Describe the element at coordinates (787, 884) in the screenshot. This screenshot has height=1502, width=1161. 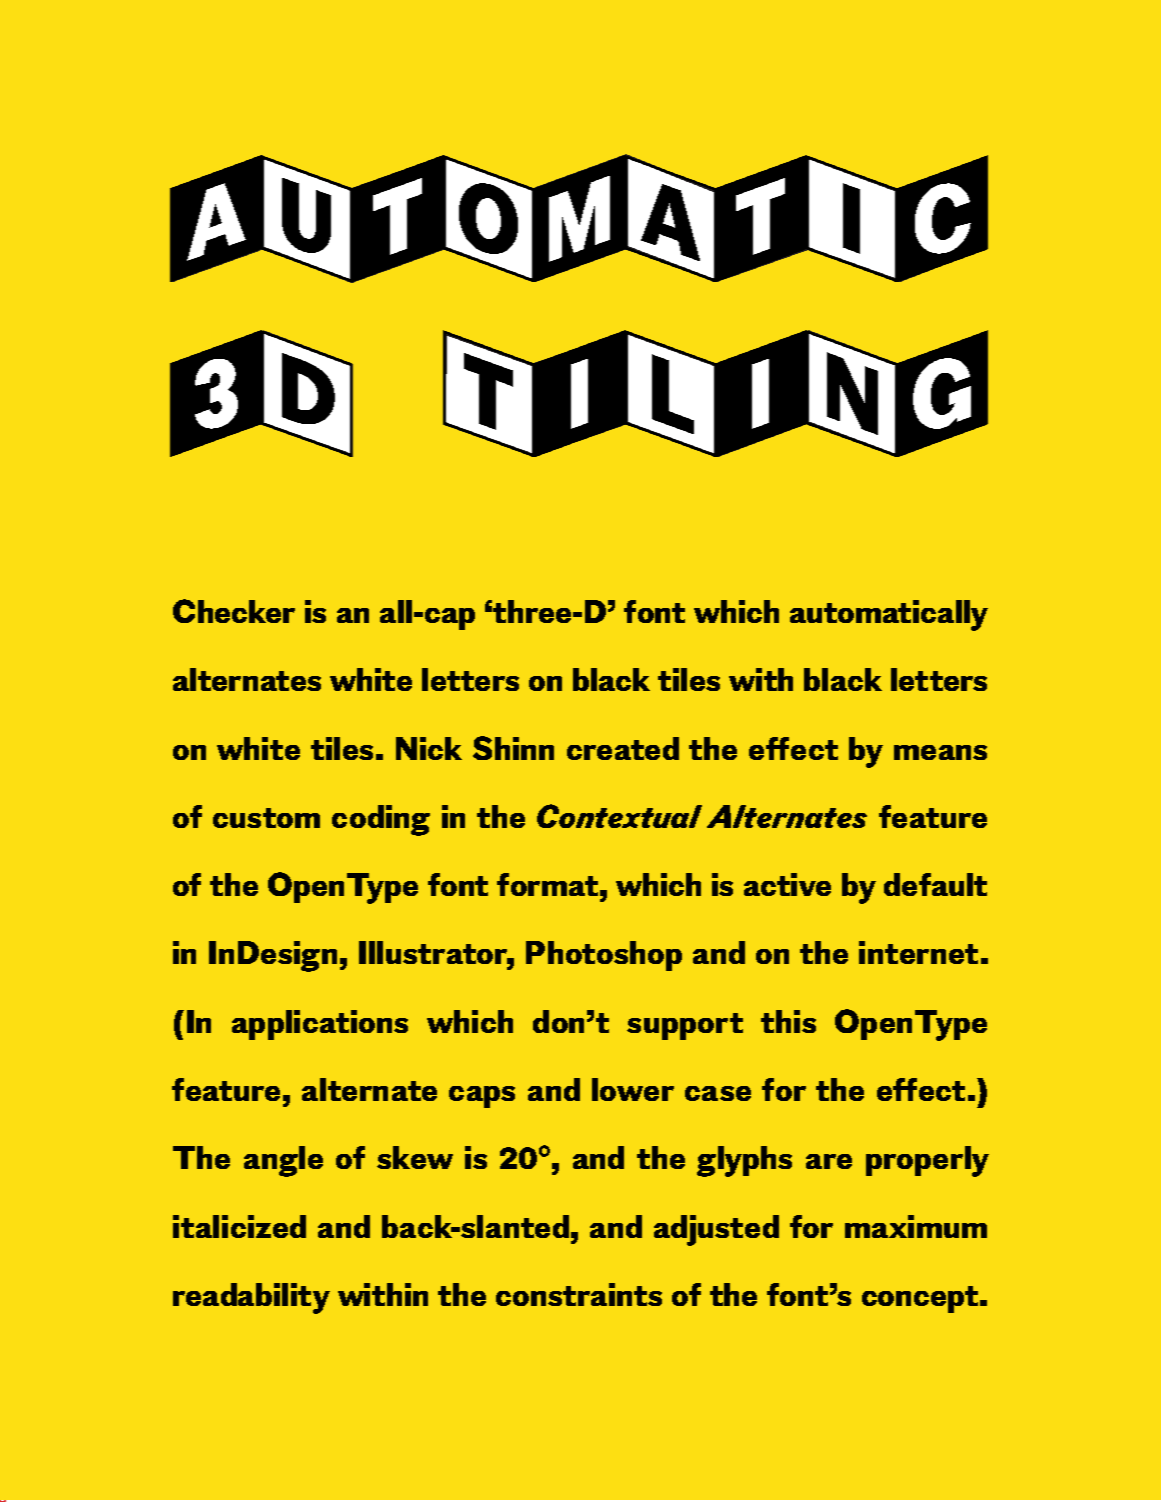
I see `active` at that location.
